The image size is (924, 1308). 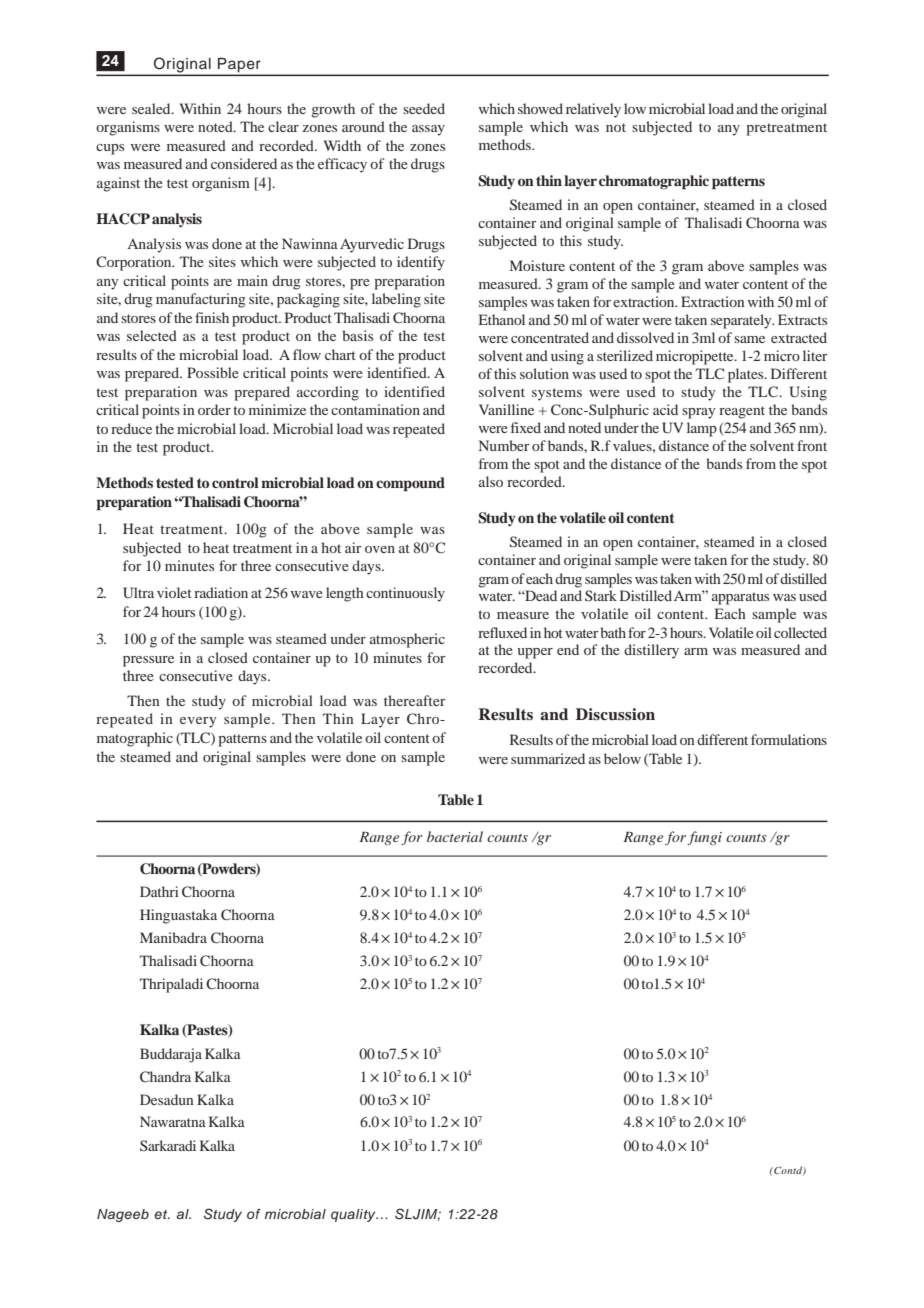 What do you see at coordinates (593, 110) in the document?
I see `relatively` at bounding box center [593, 110].
